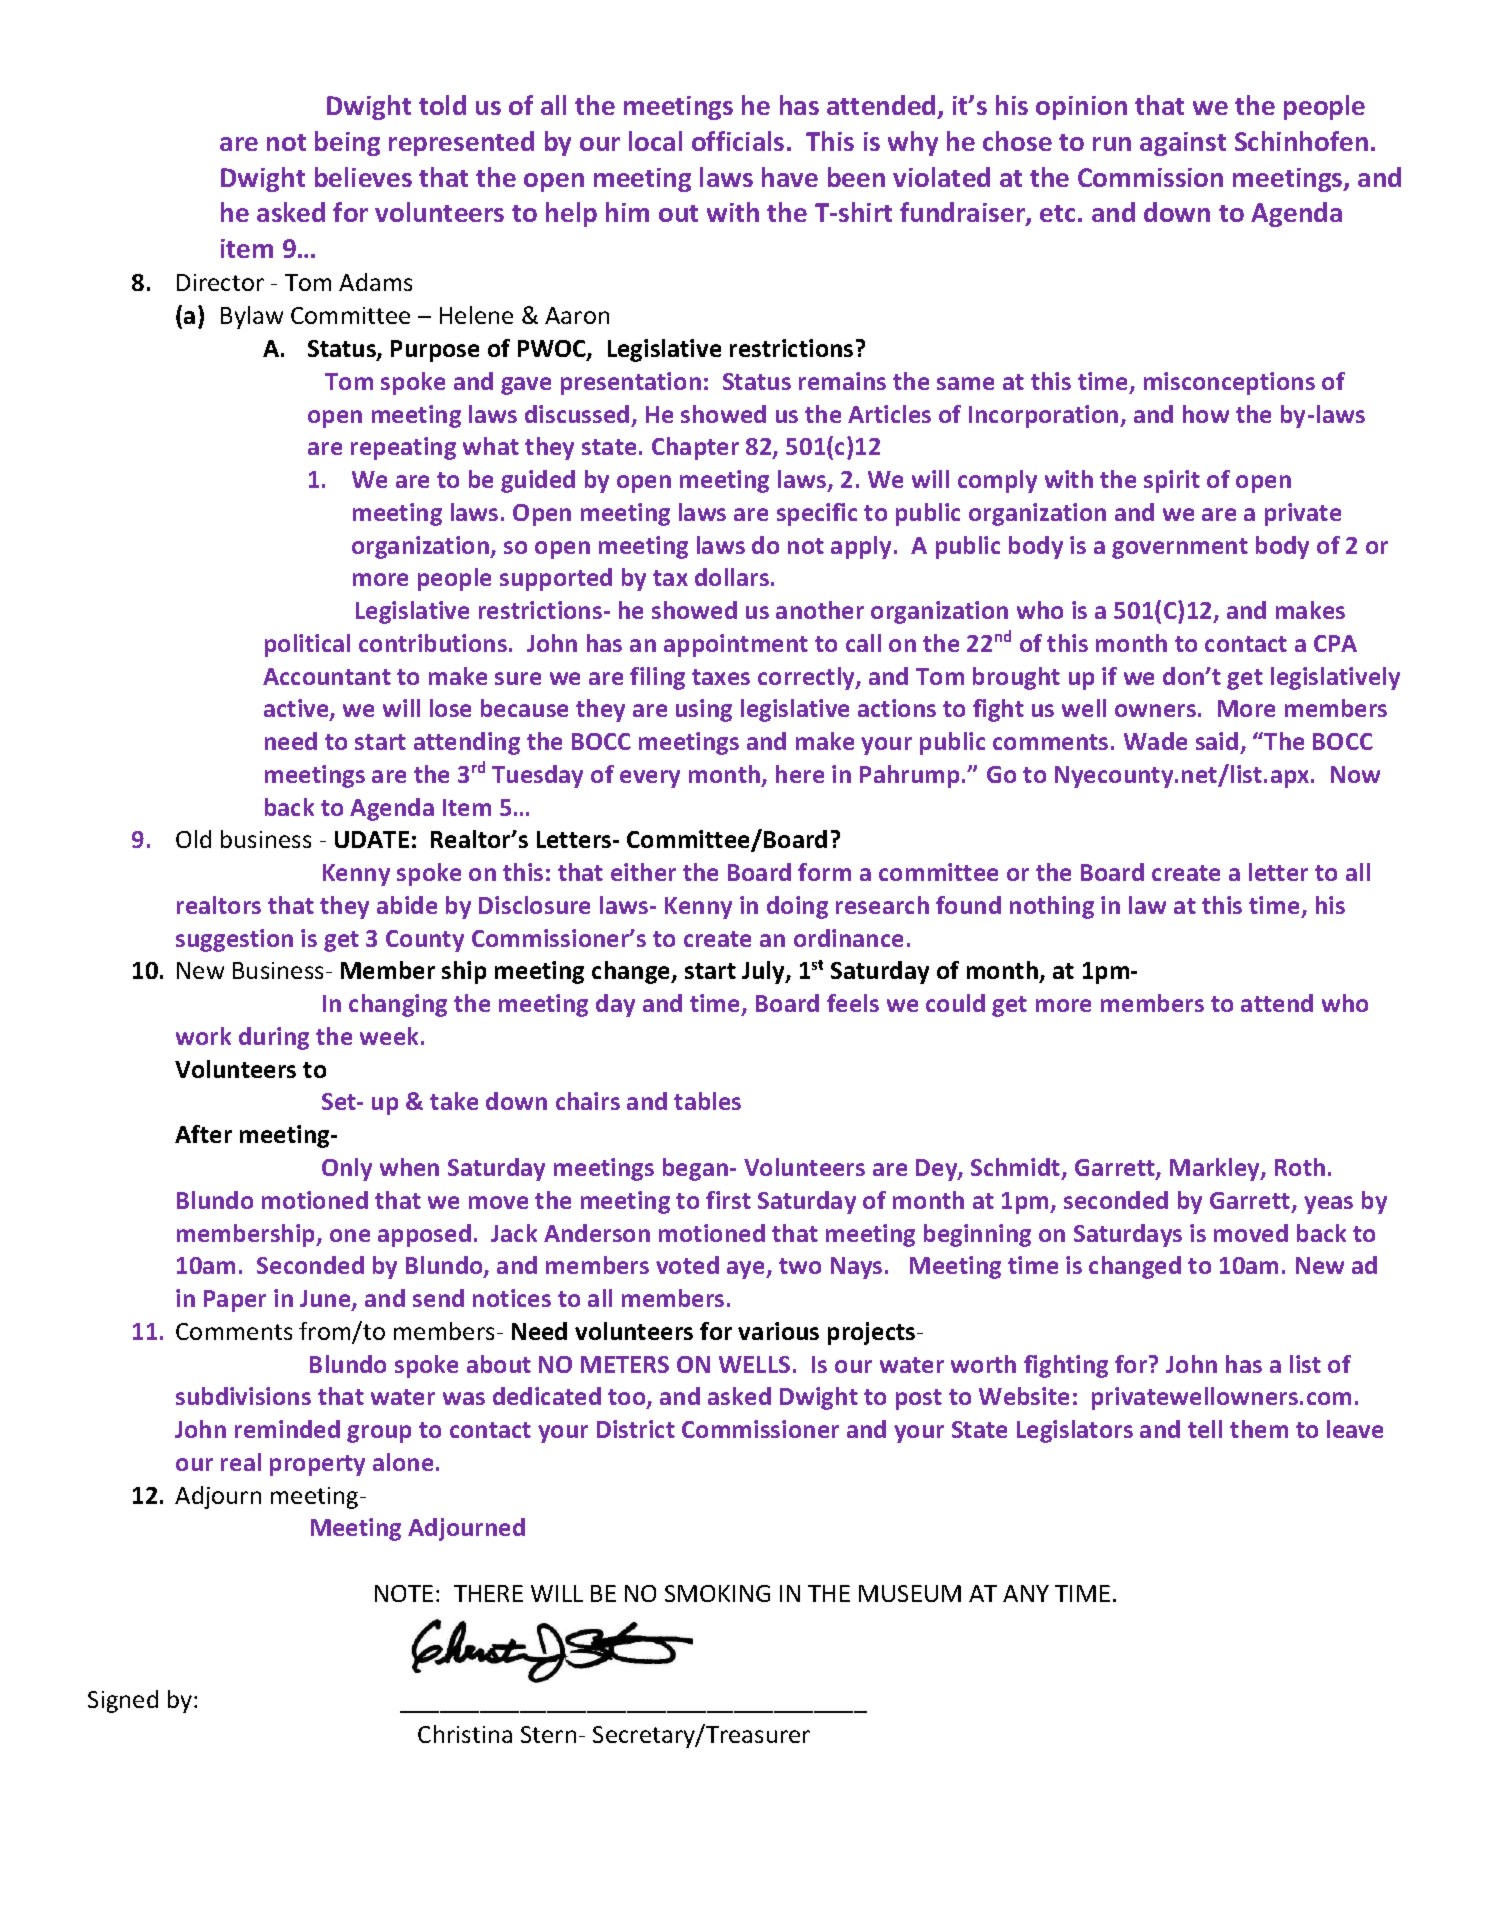  What do you see at coordinates (747, 1270) in the screenshot?
I see `aye` at bounding box center [747, 1270].
